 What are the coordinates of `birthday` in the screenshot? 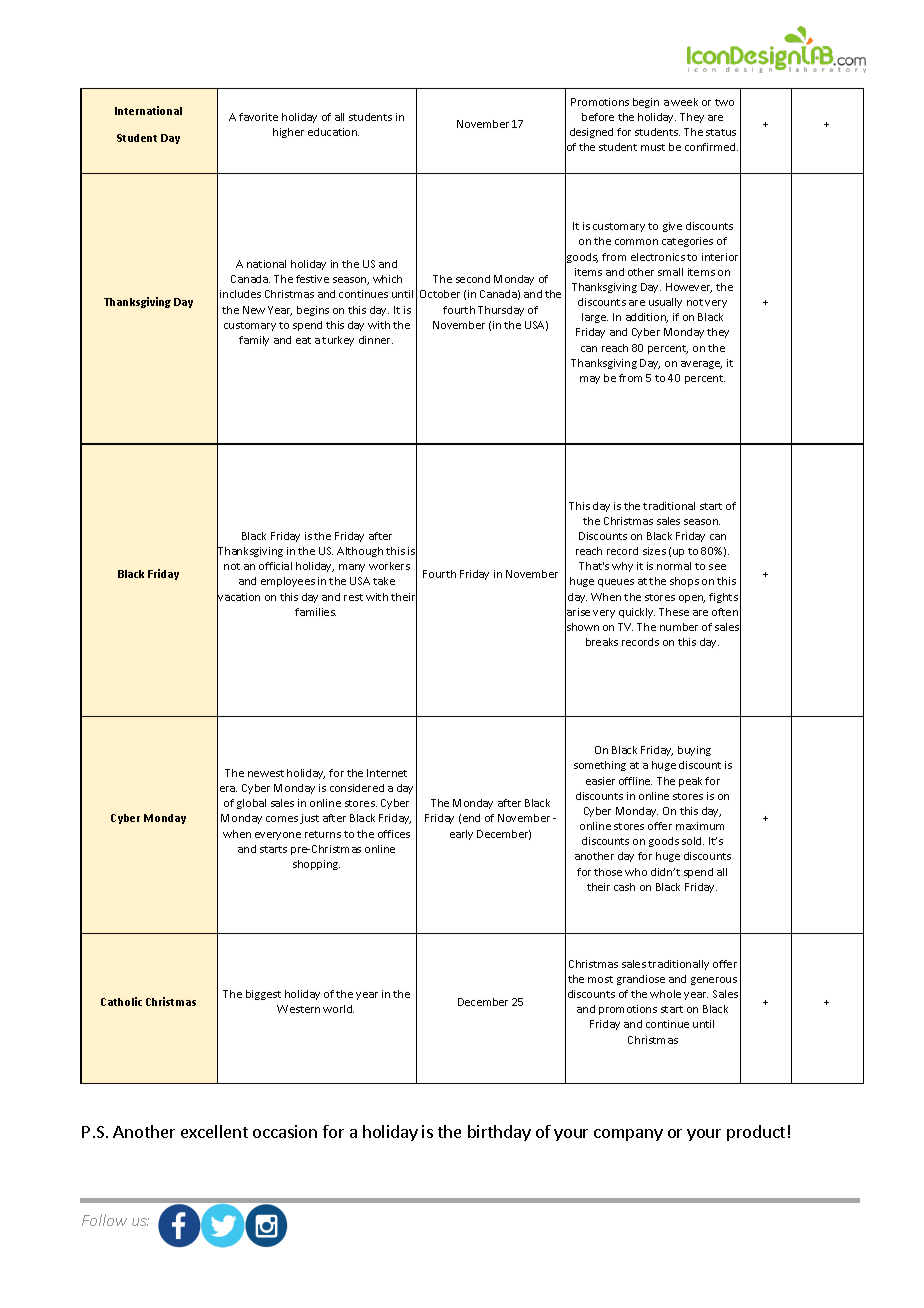 It's located at (499, 1133).
